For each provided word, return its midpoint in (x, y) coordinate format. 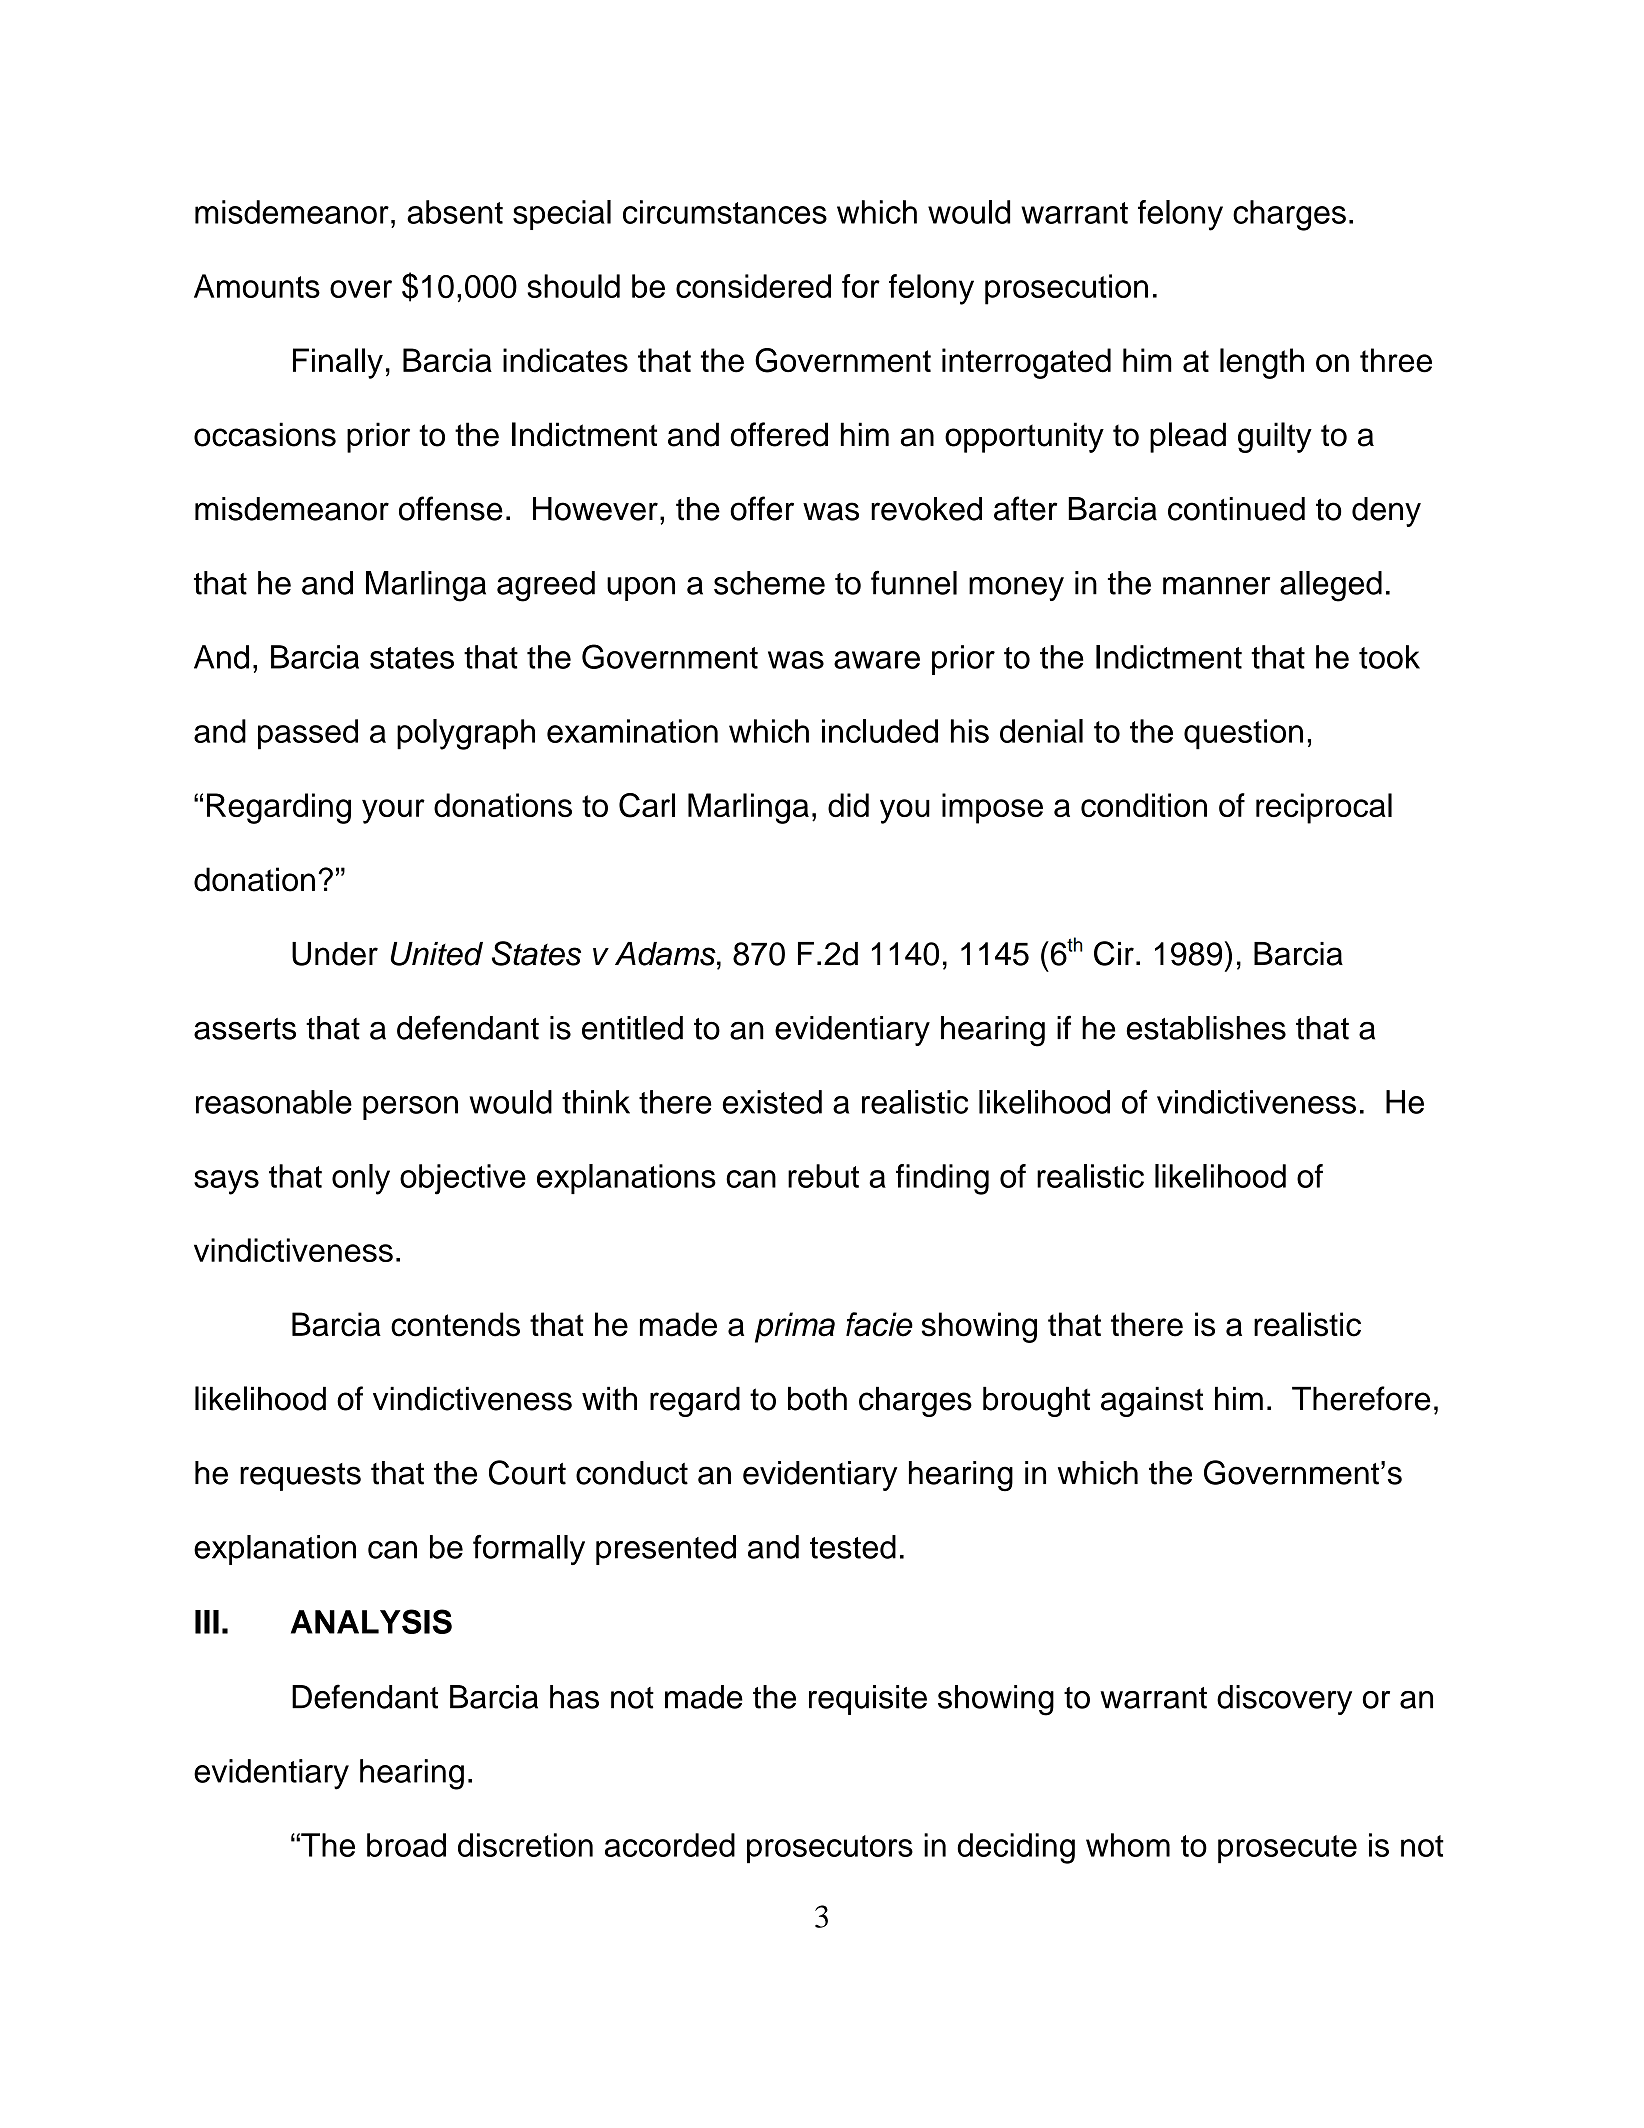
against (1152, 1402)
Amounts (257, 286)
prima (795, 1327)
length (1262, 363)
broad (406, 1845)
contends (455, 1324)
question (1243, 734)
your (393, 811)
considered (753, 286)
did (848, 805)
